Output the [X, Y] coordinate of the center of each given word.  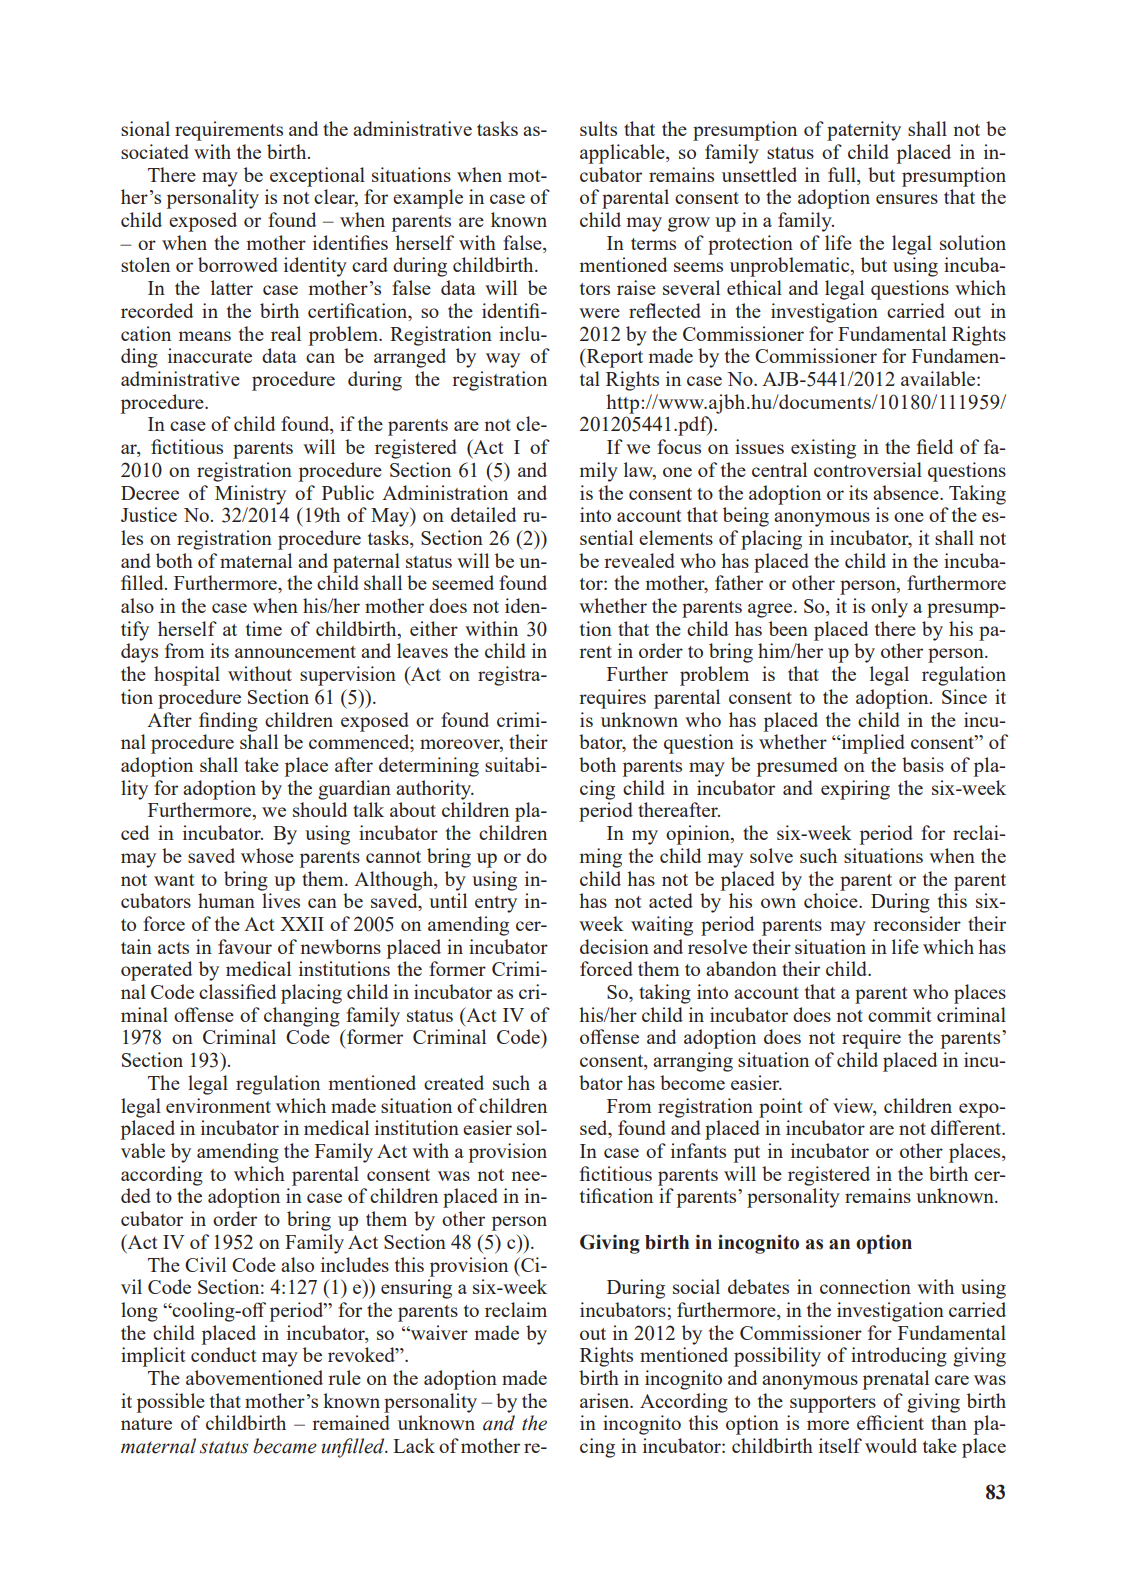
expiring [855, 790]
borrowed [238, 264]
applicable [623, 154]
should [320, 809]
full [843, 174]
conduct [224, 1354]
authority [435, 790]
